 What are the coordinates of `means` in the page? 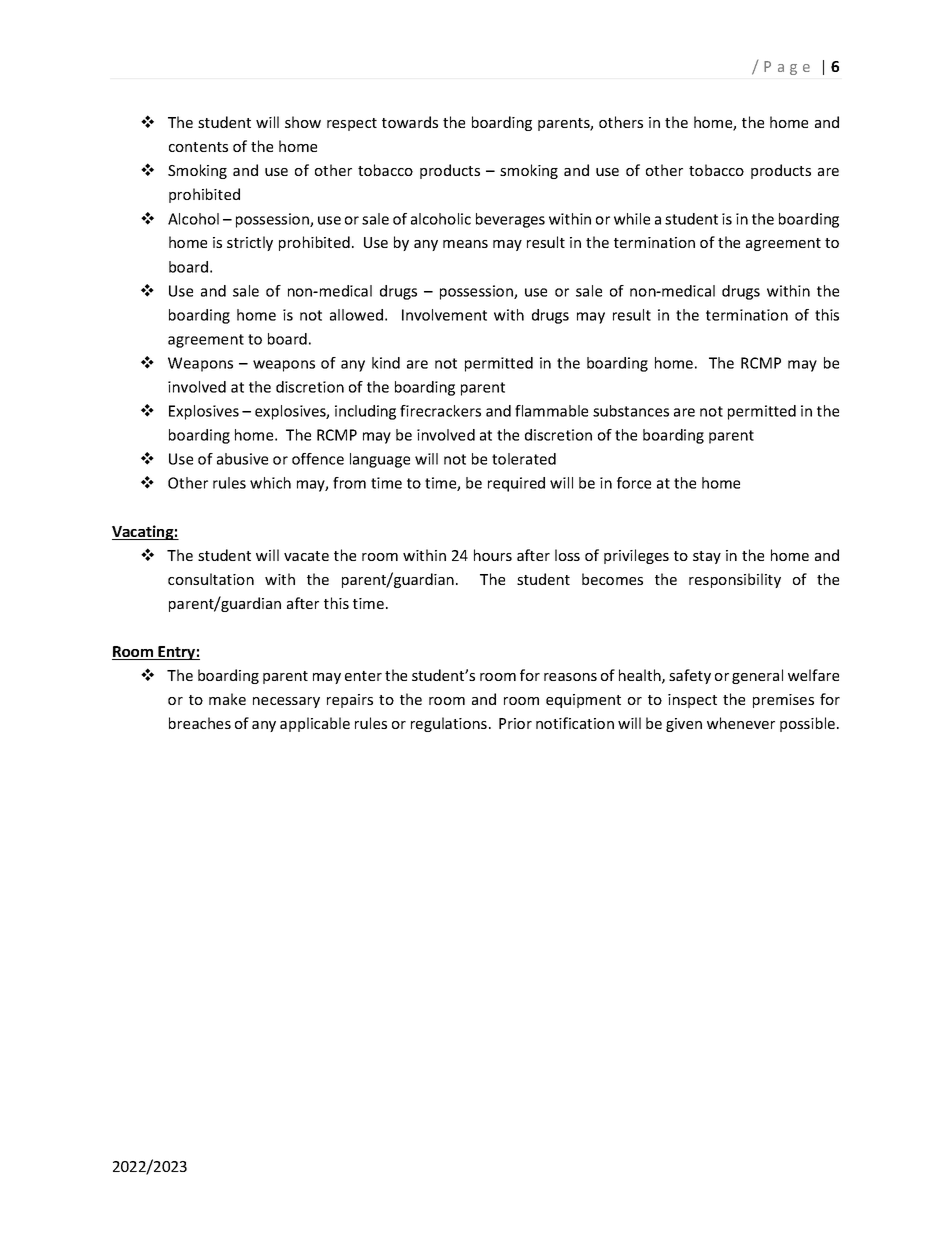 It's located at (465, 244).
